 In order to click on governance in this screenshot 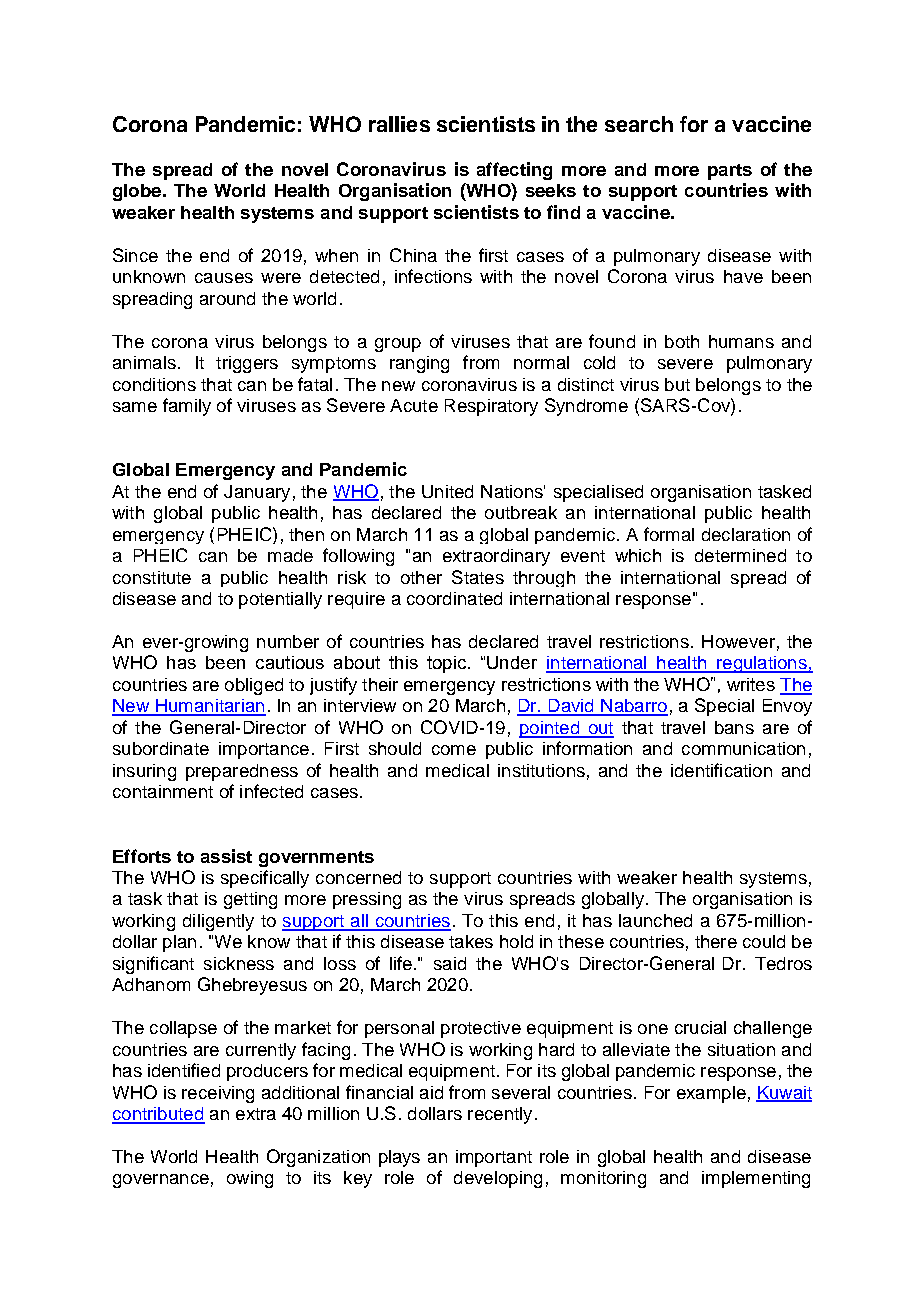, I will do `click(161, 1181)`.
